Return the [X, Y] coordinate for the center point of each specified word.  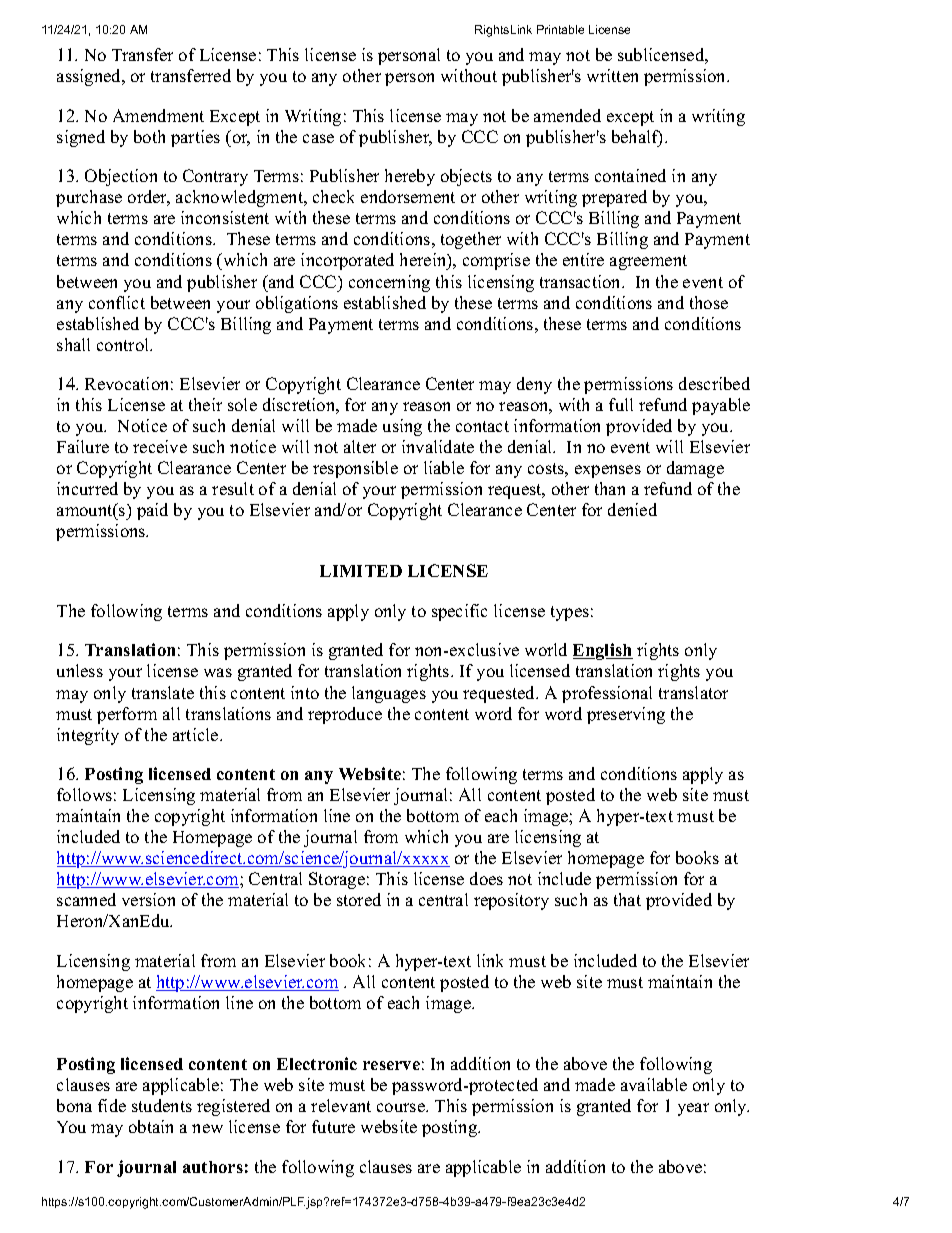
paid [152, 511]
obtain [151, 1126]
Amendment [158, 115]
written [612, 75]
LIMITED [361, 571]
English [603, 651]
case [318, 138]
